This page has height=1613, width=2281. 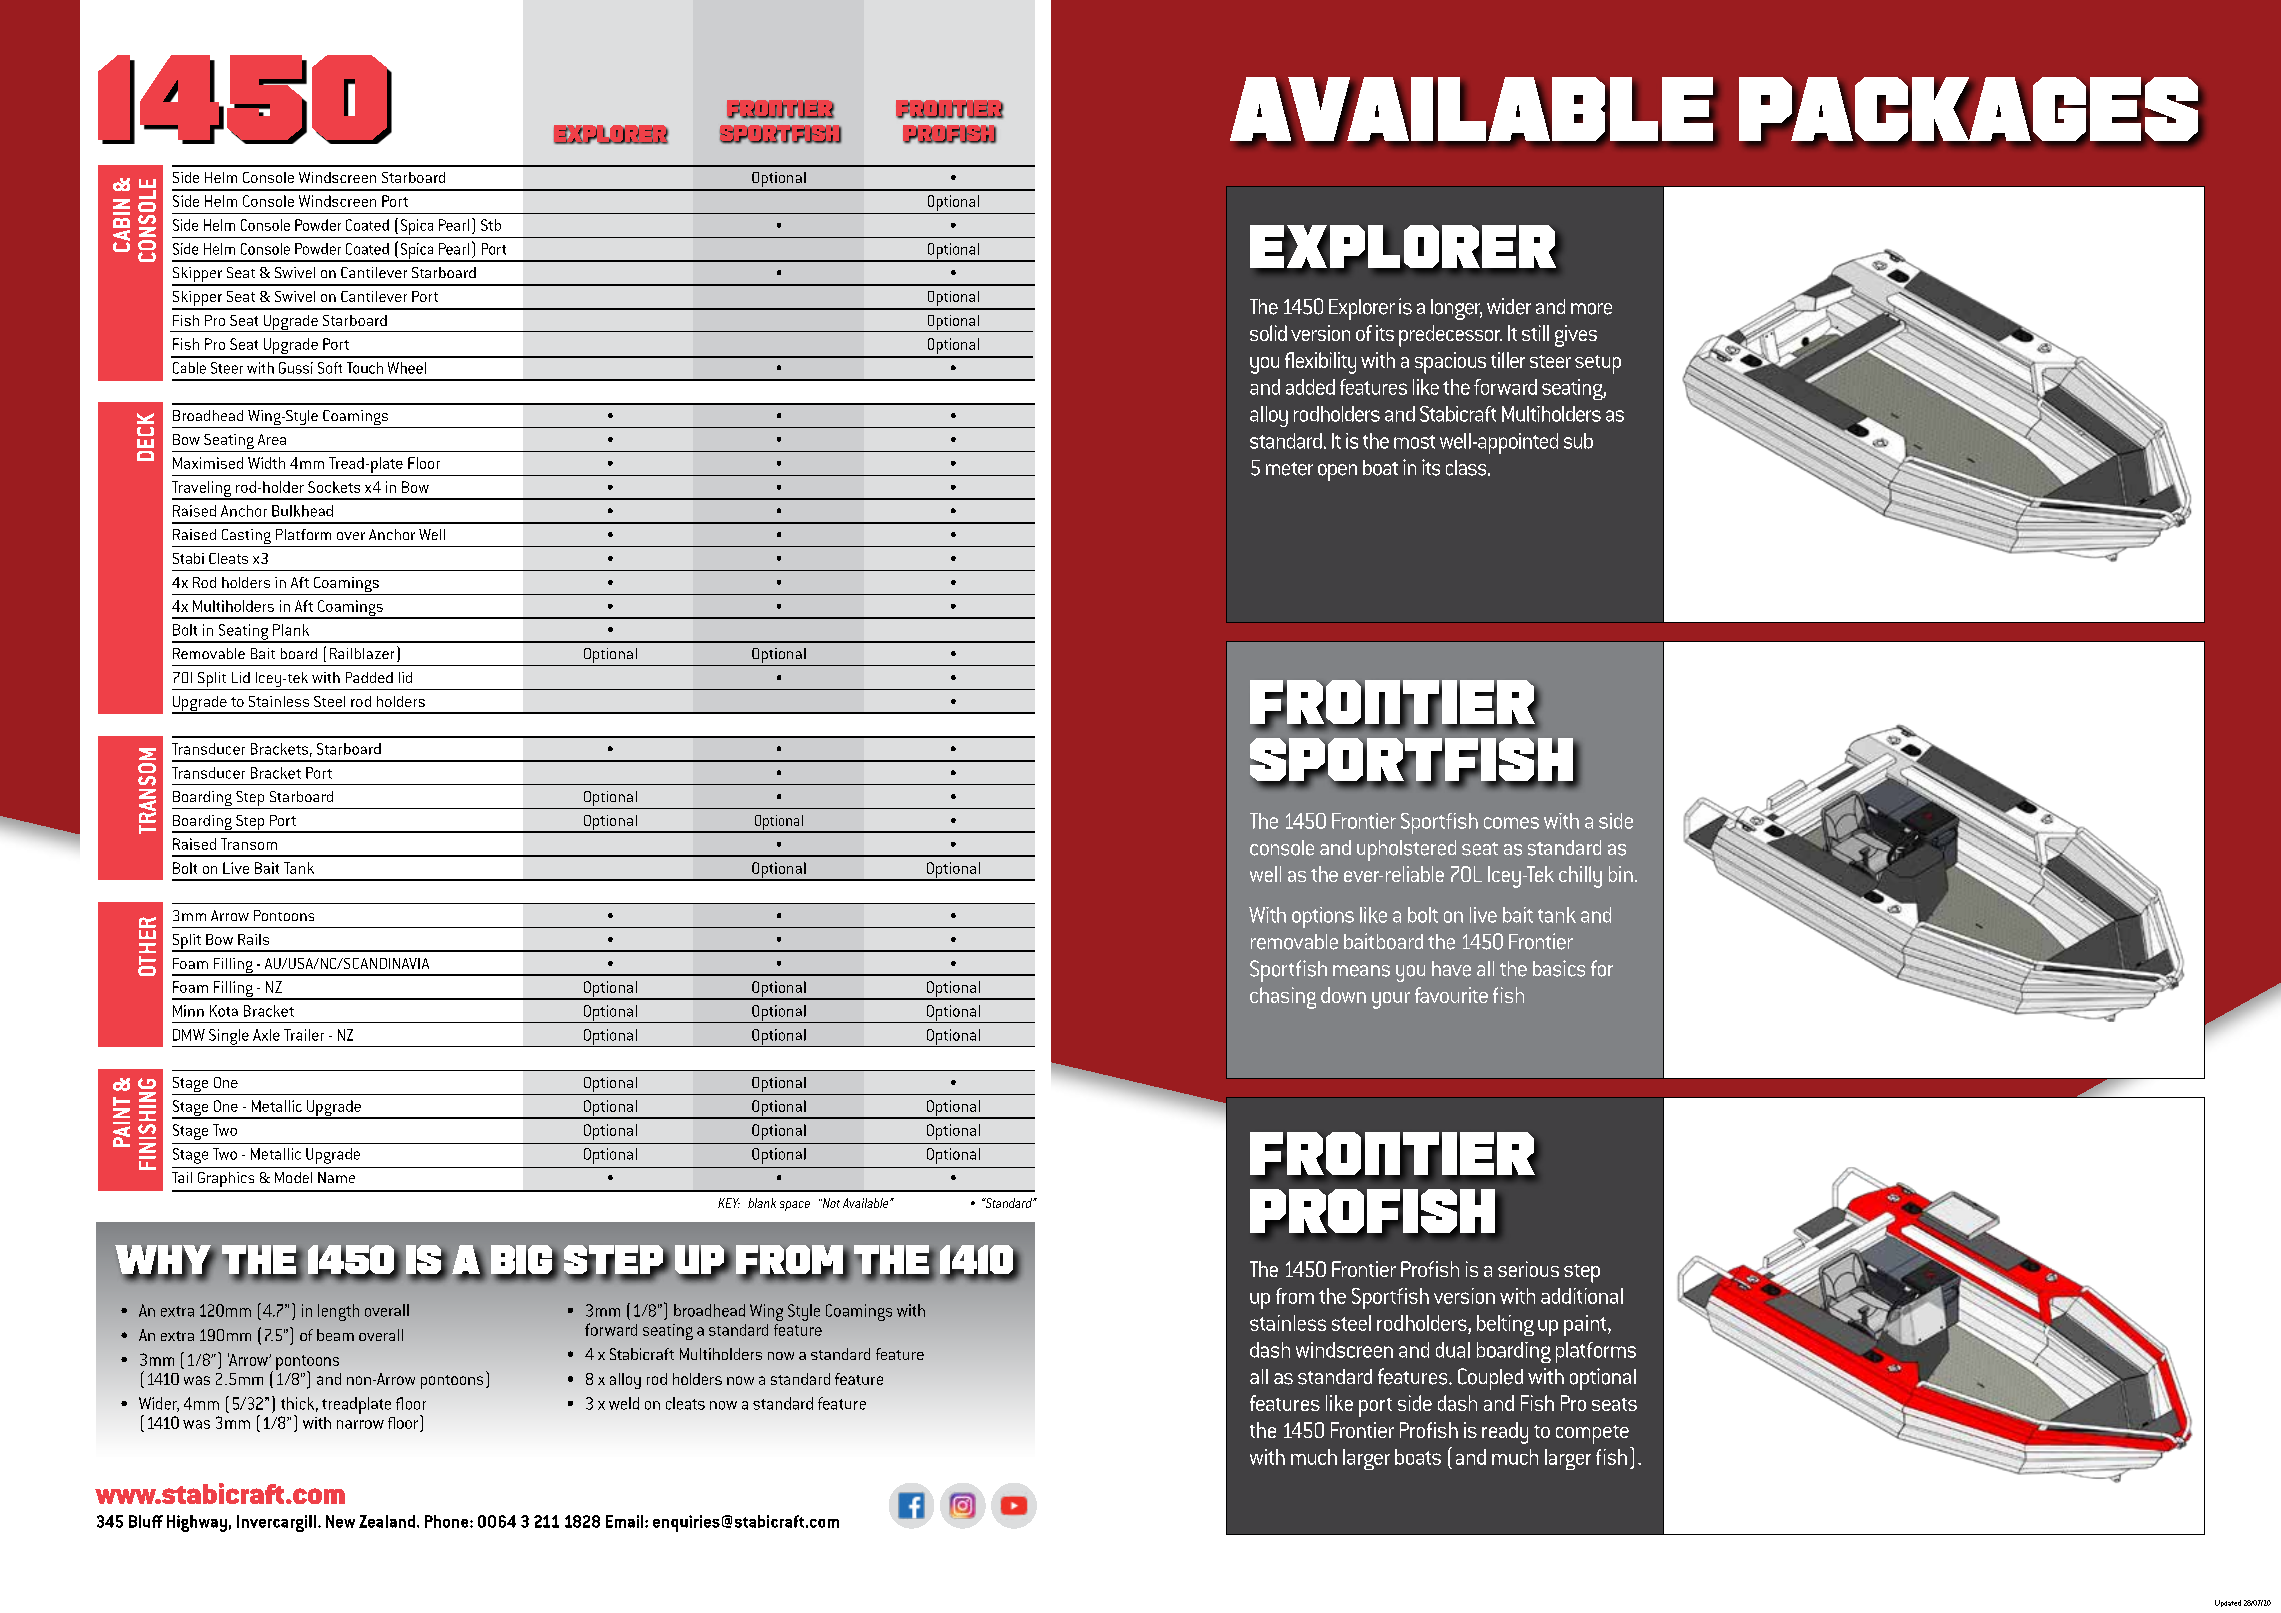 What do you see at coordinates (387, 1521) in the page?
I see `Zealand` at bounding box center [387, 1521].
